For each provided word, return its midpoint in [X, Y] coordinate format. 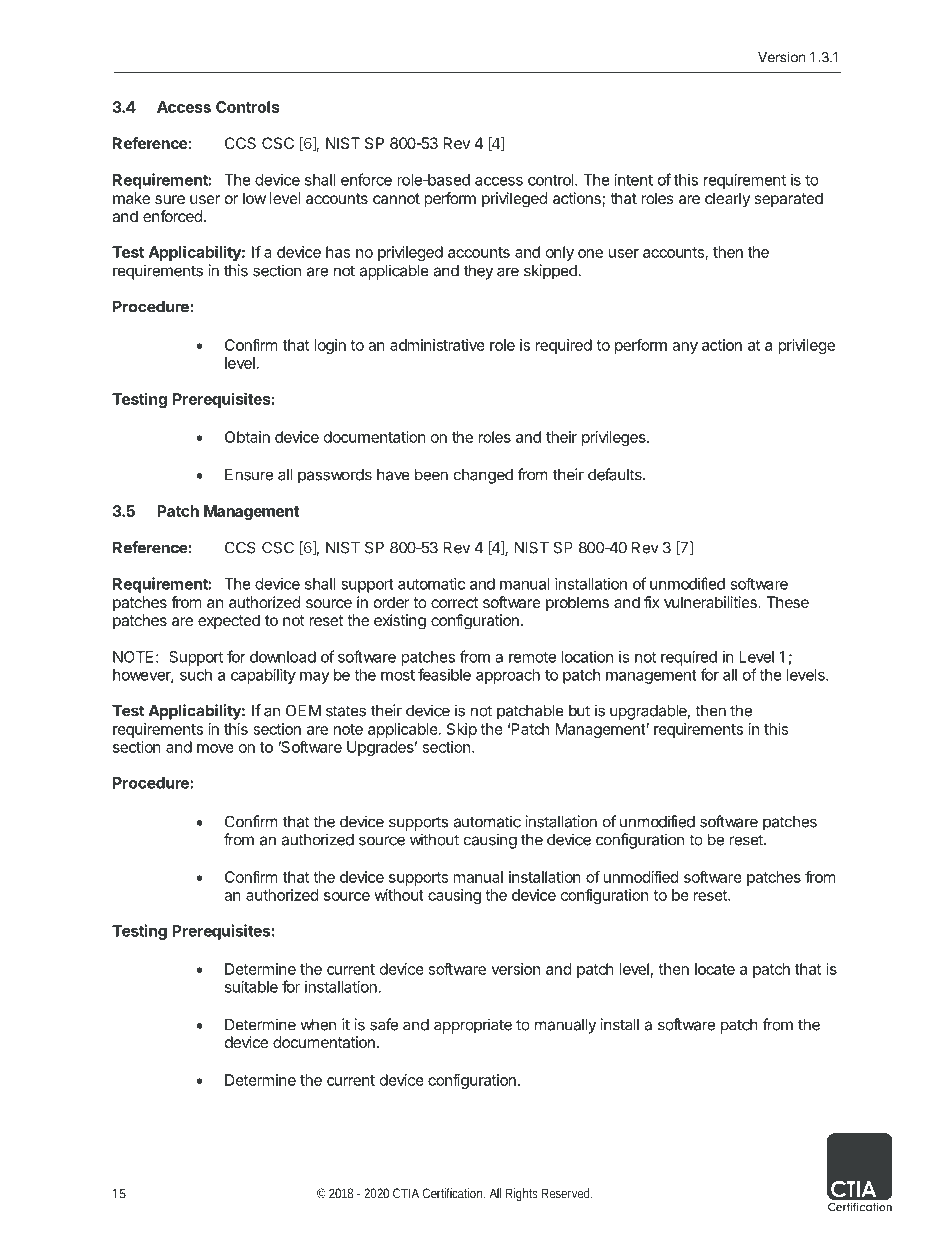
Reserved [567, 1193]
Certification [454, 1193]
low [254, 198]
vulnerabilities [711, 602]
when [318, 1025]
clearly [727, 199]
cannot [396, 198]
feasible [444, 674]
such [196, 675]
